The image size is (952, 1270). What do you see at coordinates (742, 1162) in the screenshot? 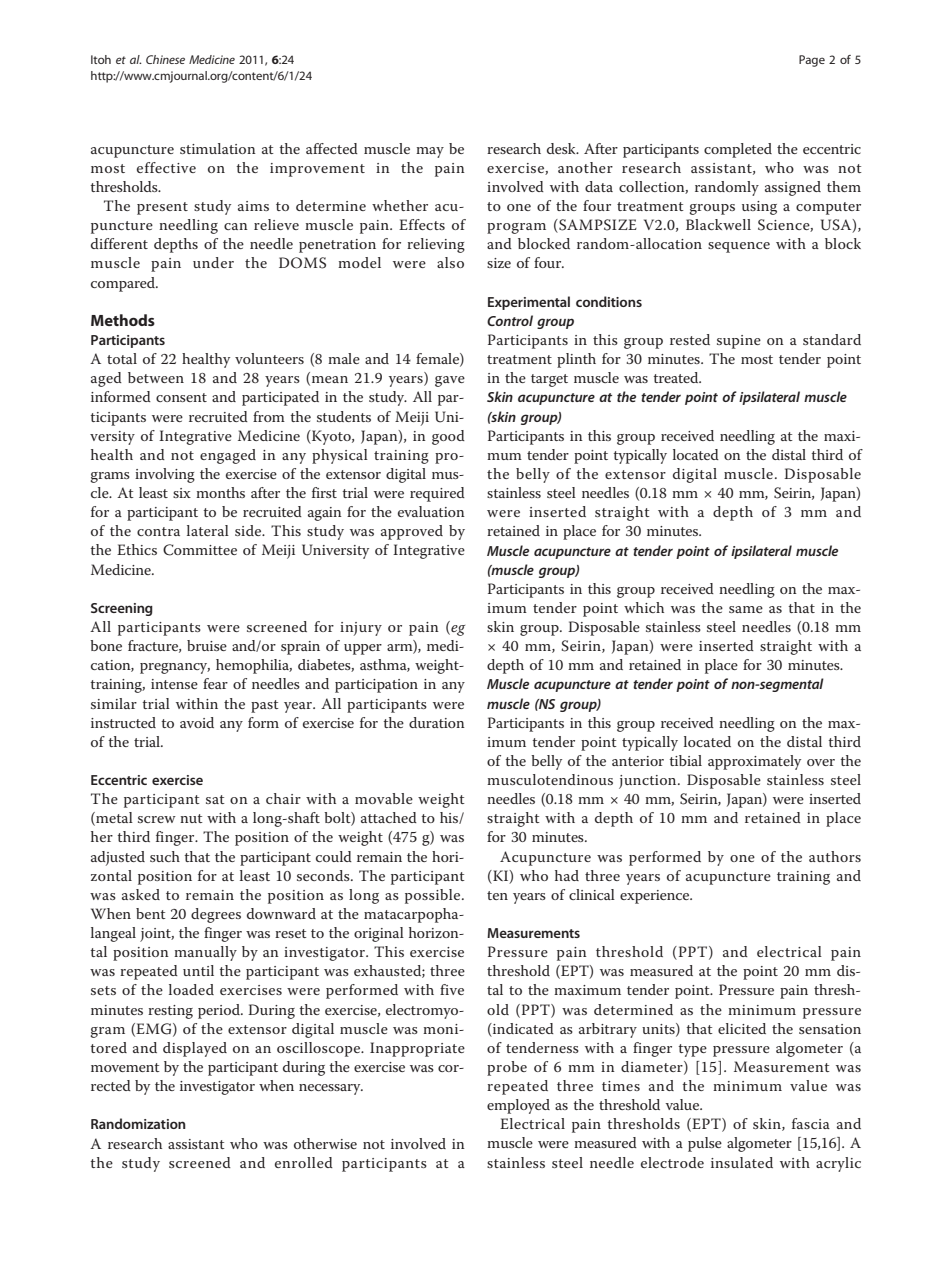
I see `insulated` at bounding box center [742, 1162].
